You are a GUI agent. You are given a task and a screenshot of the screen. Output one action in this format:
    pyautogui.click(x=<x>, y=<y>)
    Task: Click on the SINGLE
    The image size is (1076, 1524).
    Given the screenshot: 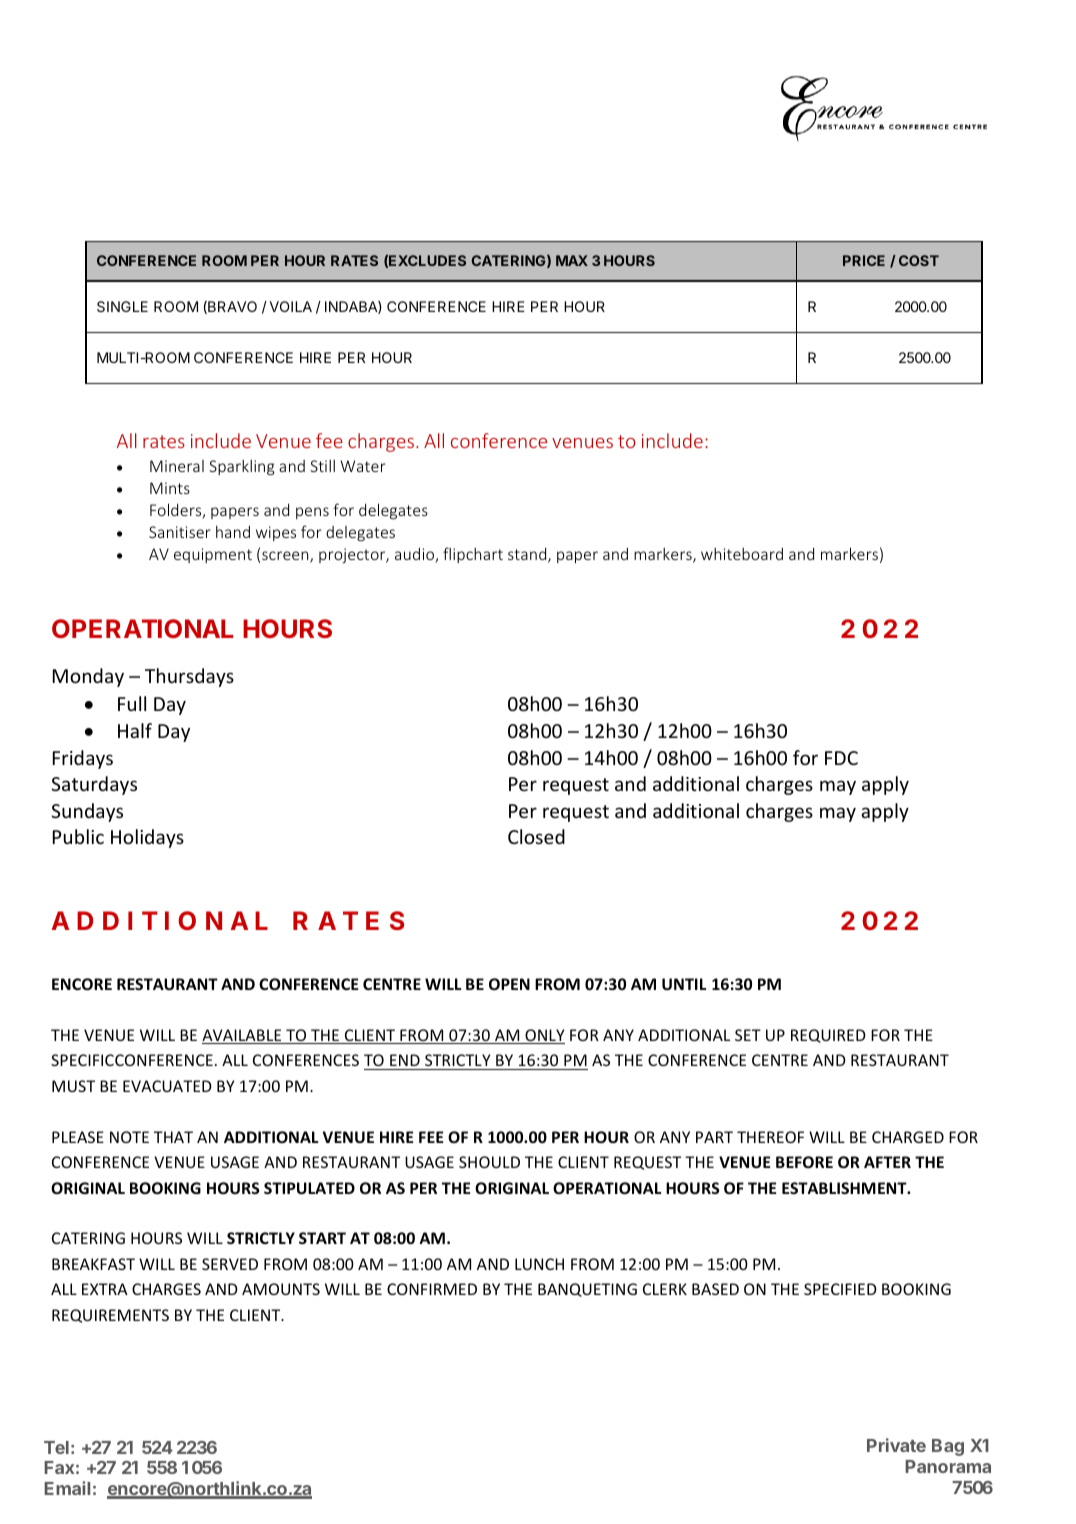 What is the action you would take?
    pyautogui.click(x=122, y=306)
